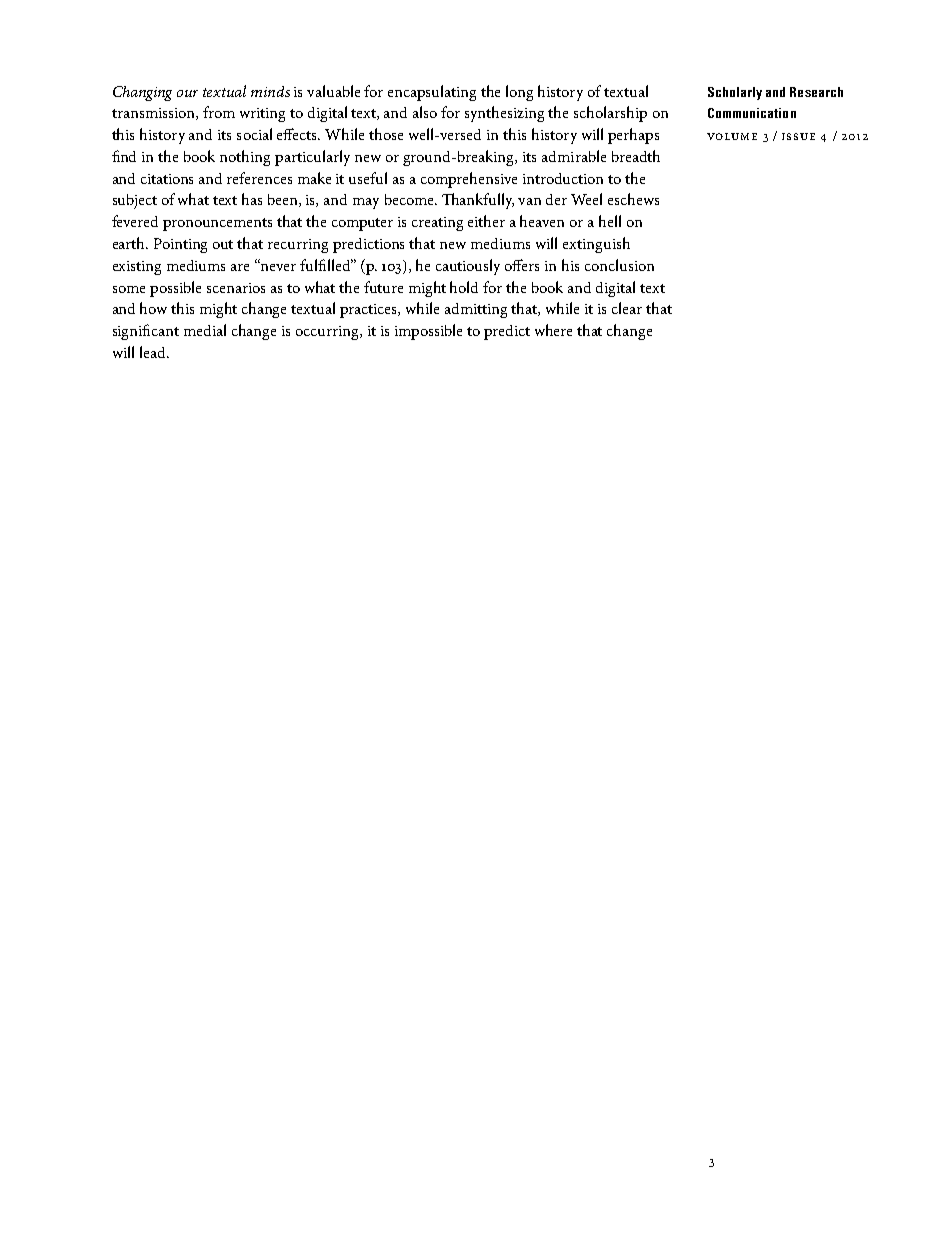 This document has height=1233, width=952. I want to click on Scholarly, so click(735, 93).
